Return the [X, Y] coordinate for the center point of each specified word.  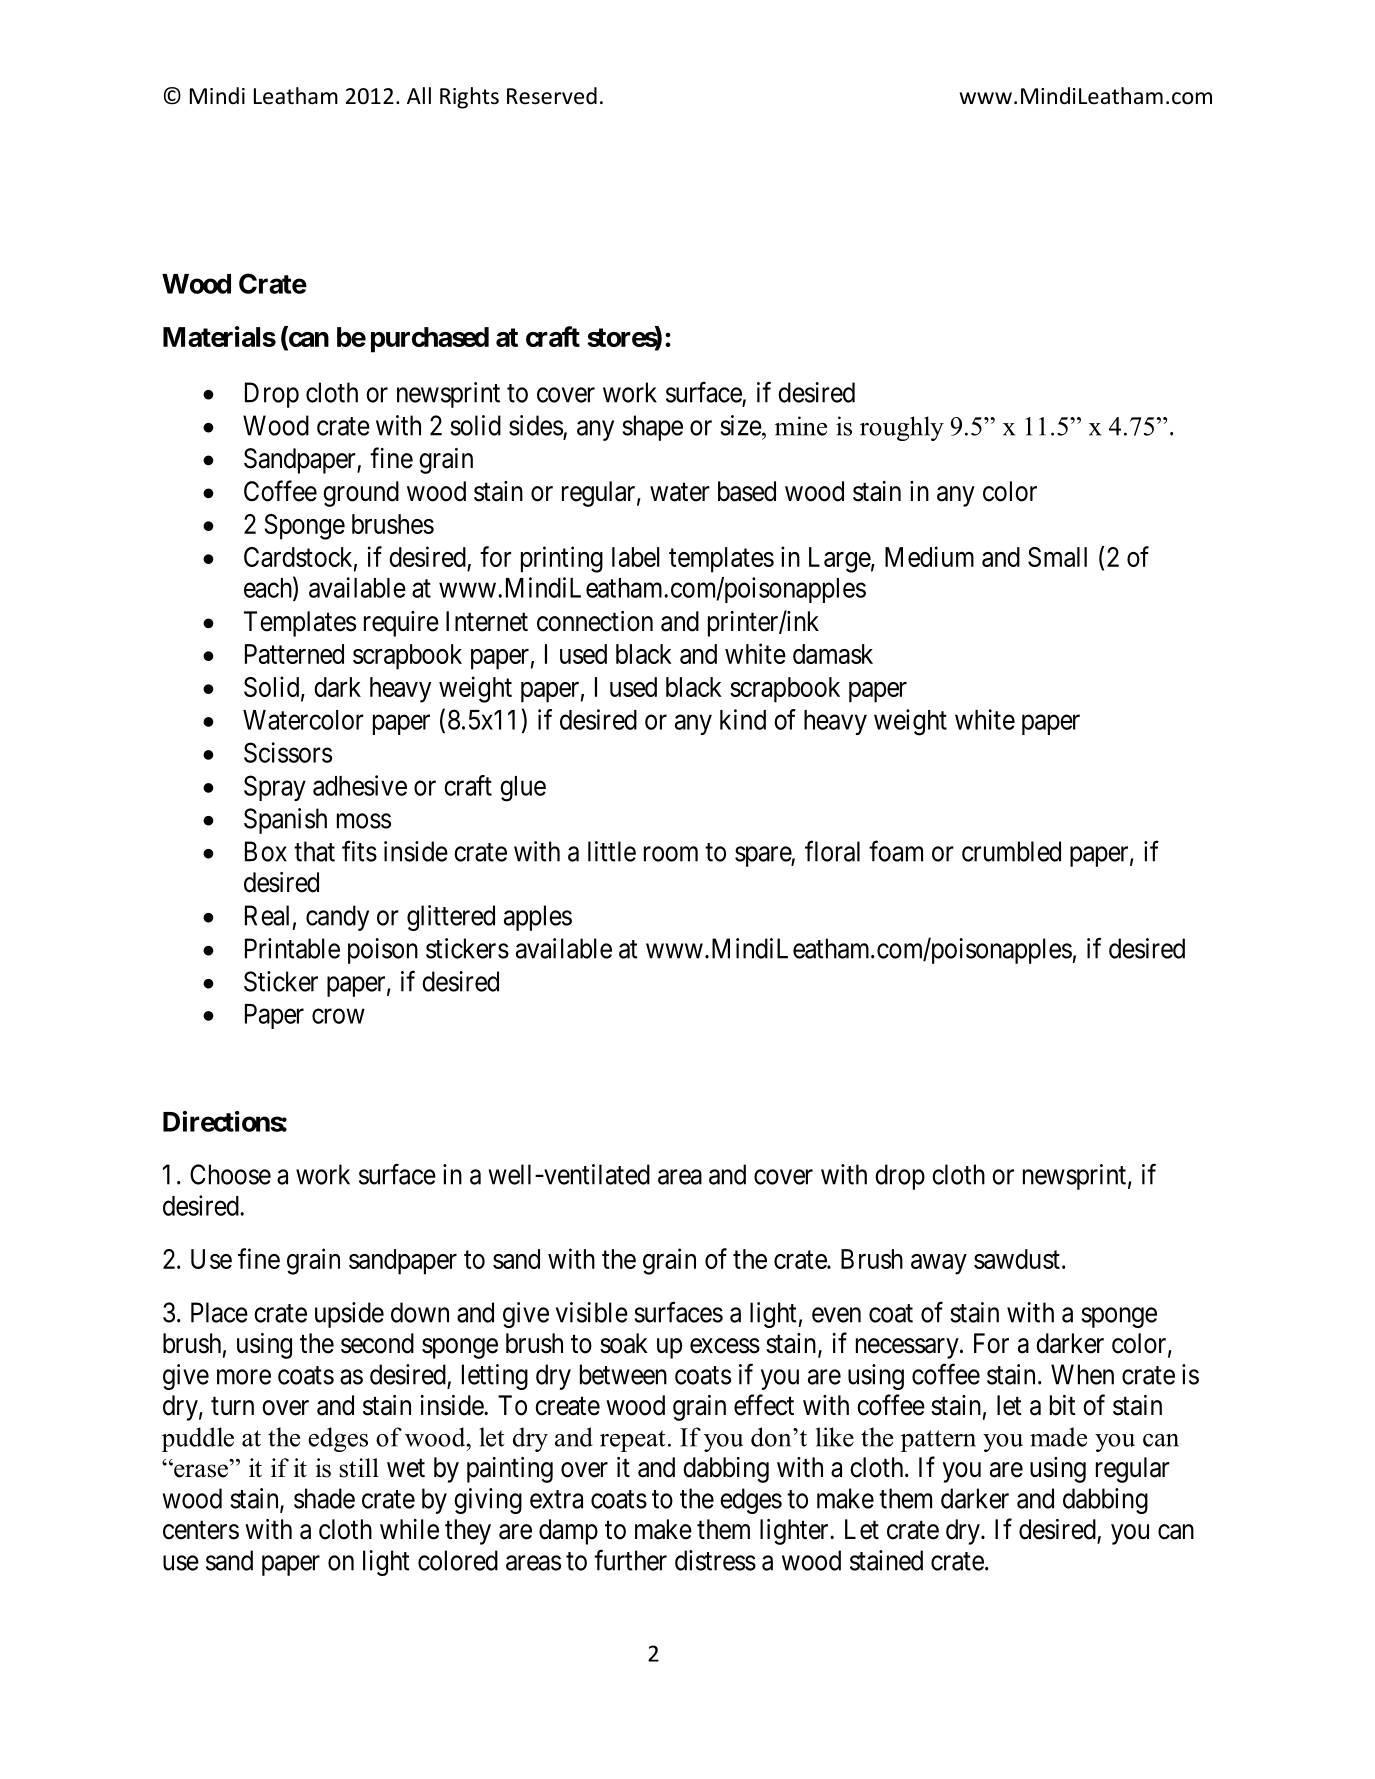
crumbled [1011, 851]
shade [324, 1498]
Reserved [552, 96]
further [630, 1560]
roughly [902, 428]
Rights [469, 98]
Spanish [285, 821]
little [612, 851]
